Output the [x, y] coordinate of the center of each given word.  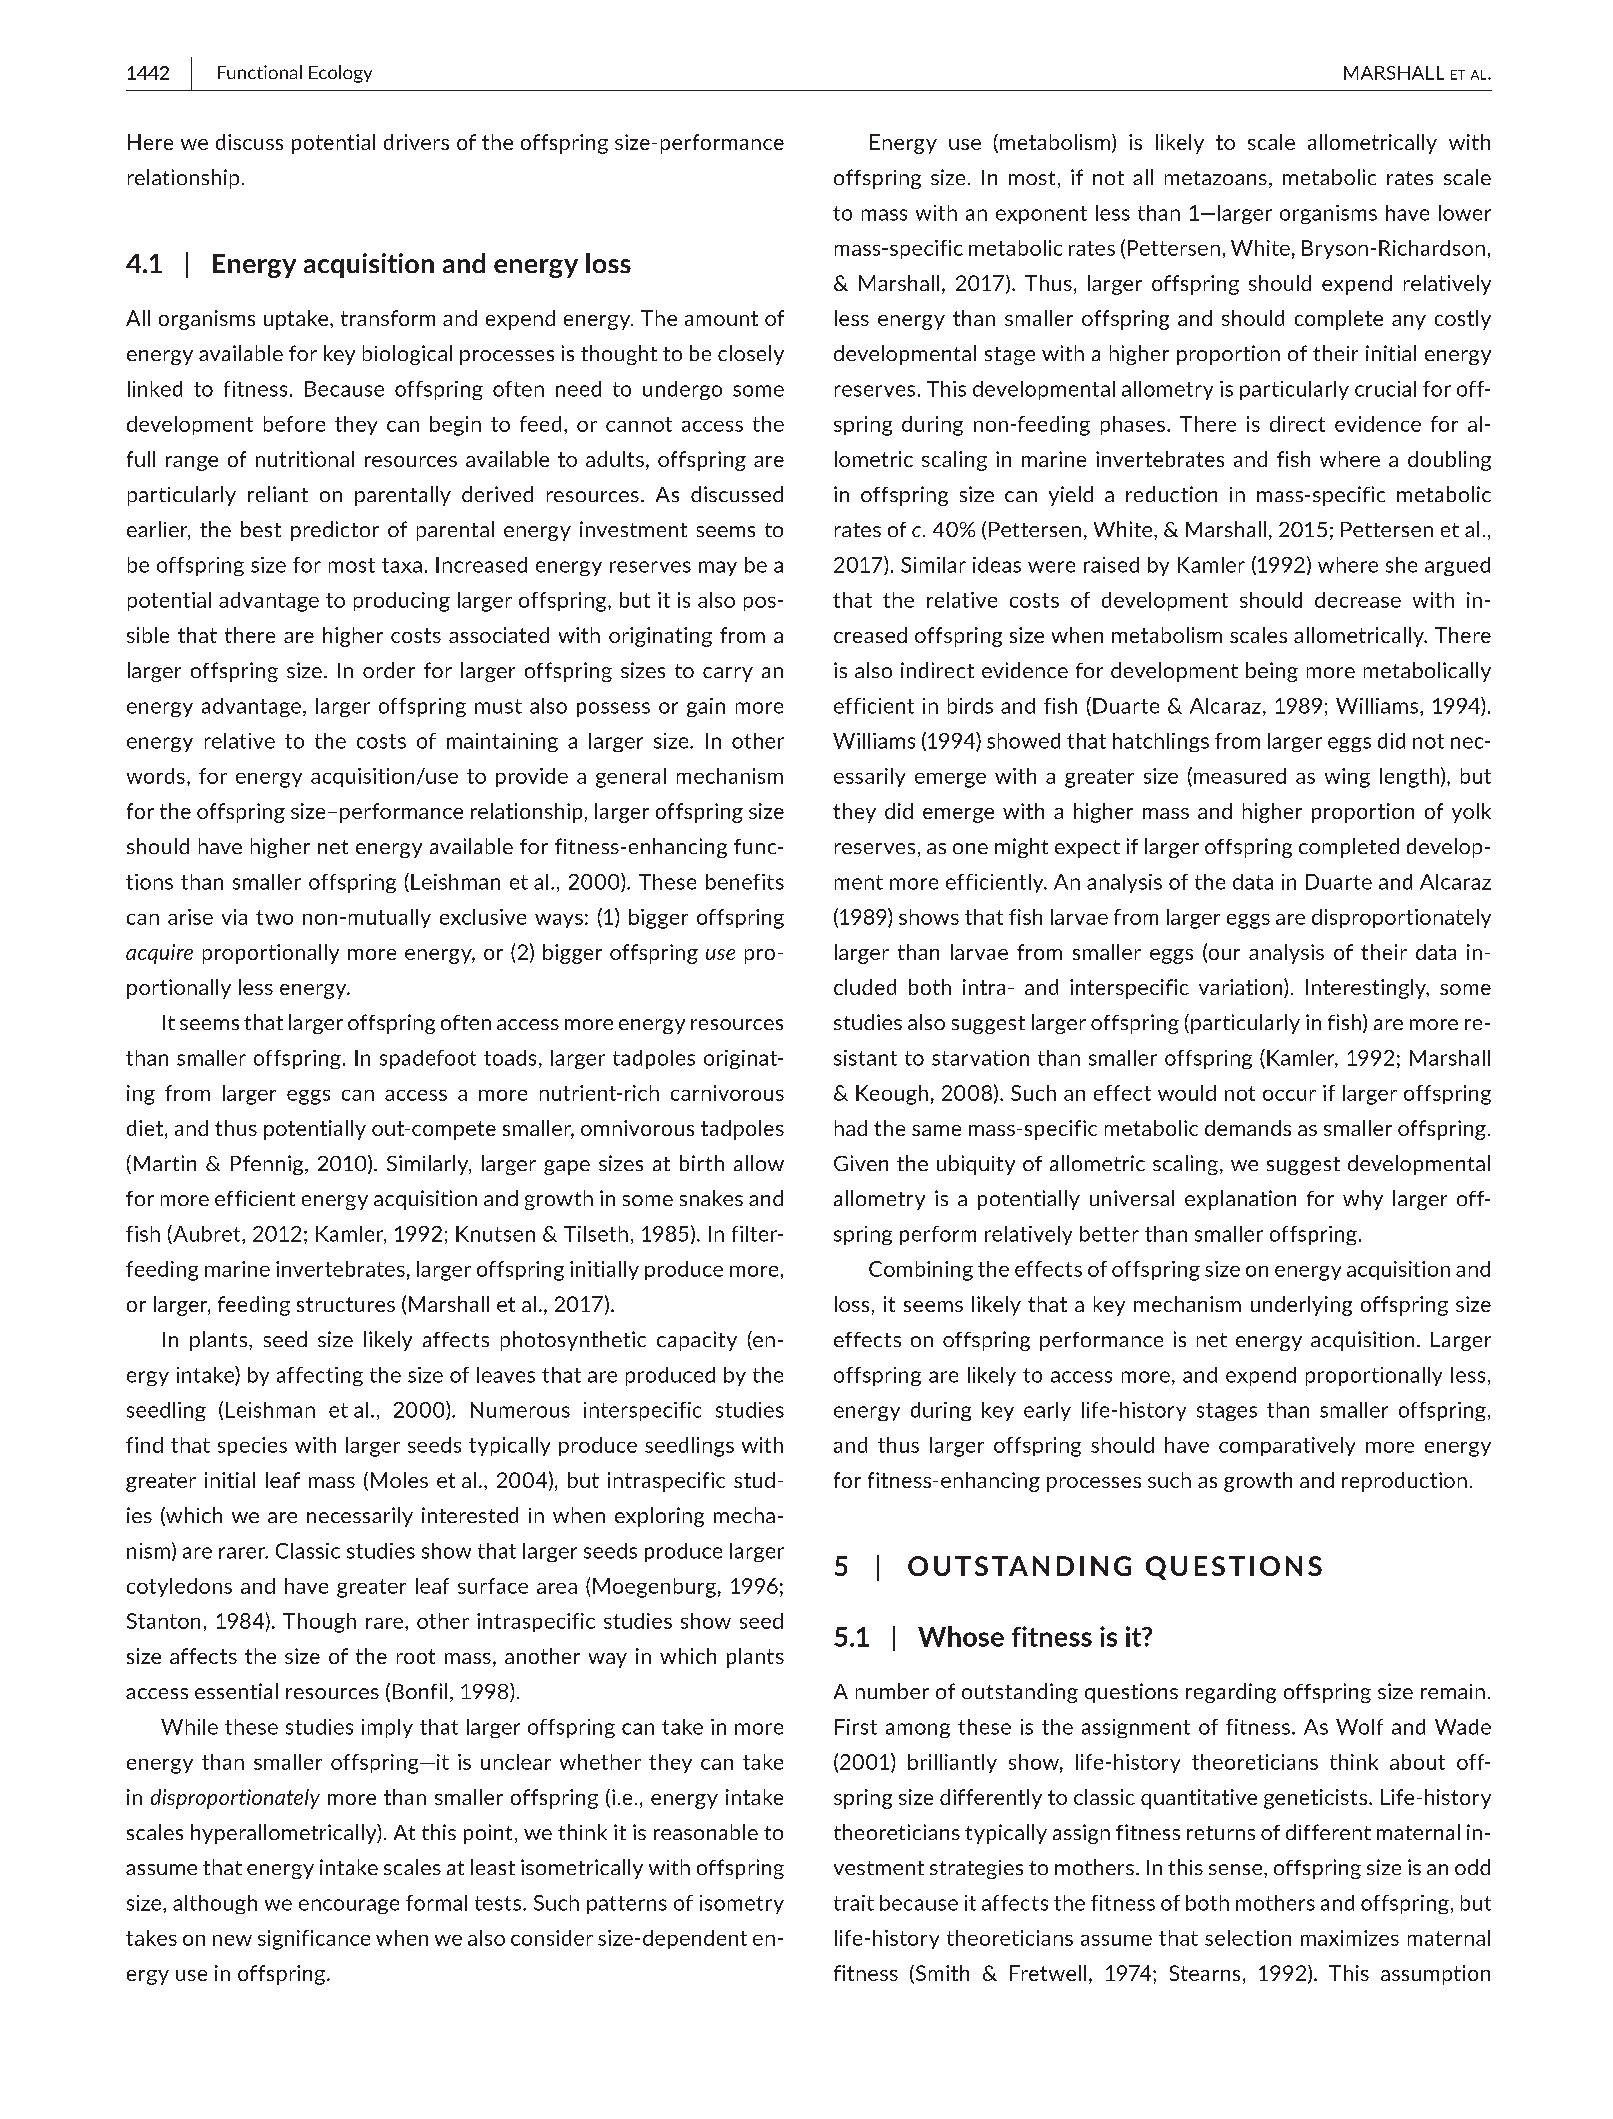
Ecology [340, 74]
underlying [1301, 1306]
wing [1347, 778]
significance [314, 1940]
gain [706, 707]
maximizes [1350, 1938]
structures [346, 1304]
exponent [1041, 215]
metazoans [1216, 178]
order [389, 670]
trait [854, 1903]
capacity [697, 1341]
